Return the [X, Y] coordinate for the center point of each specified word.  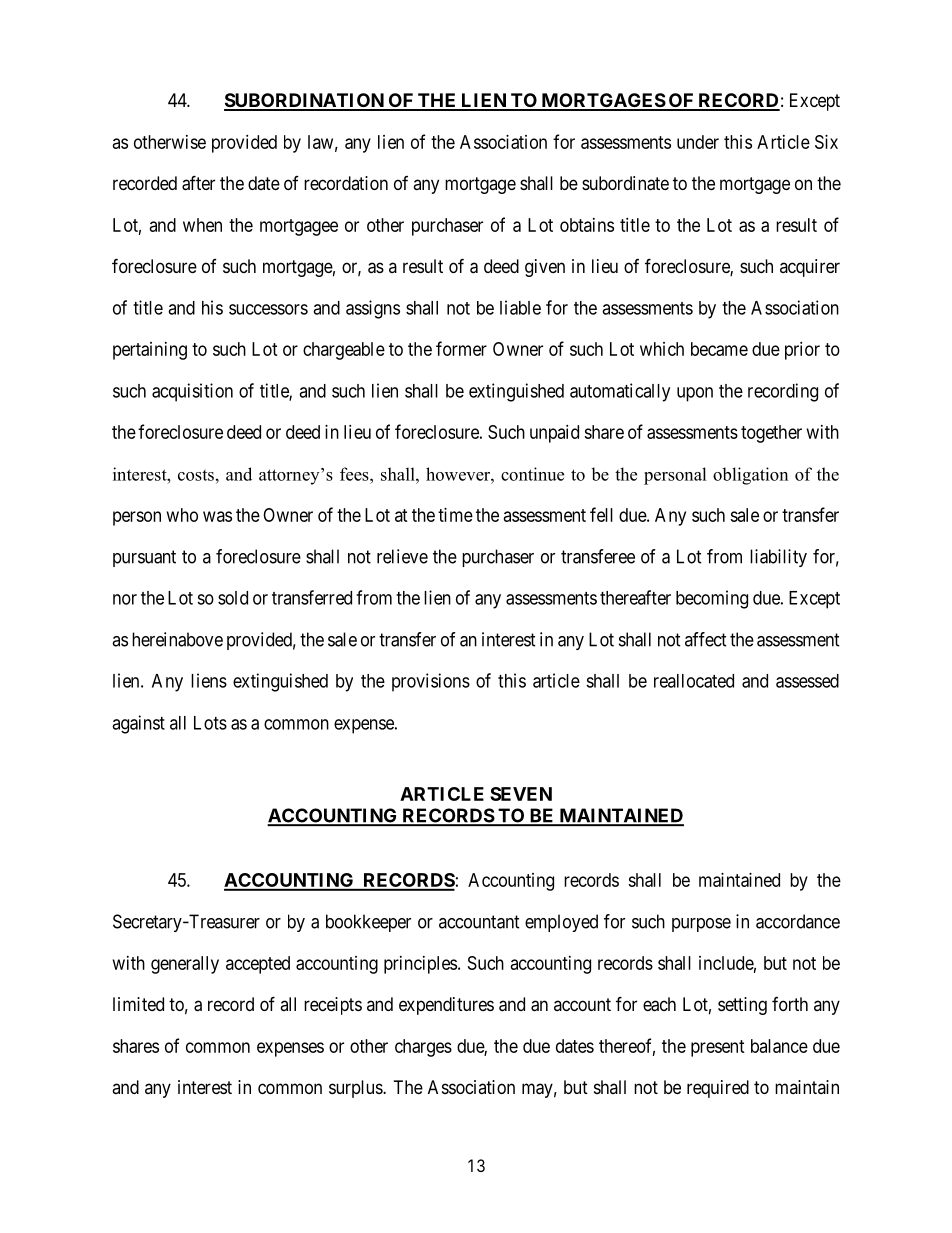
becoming [712, 599]
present [718, 1048]
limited [138, 1004]
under [698, 142]
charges [423, 1048]
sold [233, 598]
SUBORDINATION [305, 101]
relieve [402, 556]
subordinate [625, 183]
